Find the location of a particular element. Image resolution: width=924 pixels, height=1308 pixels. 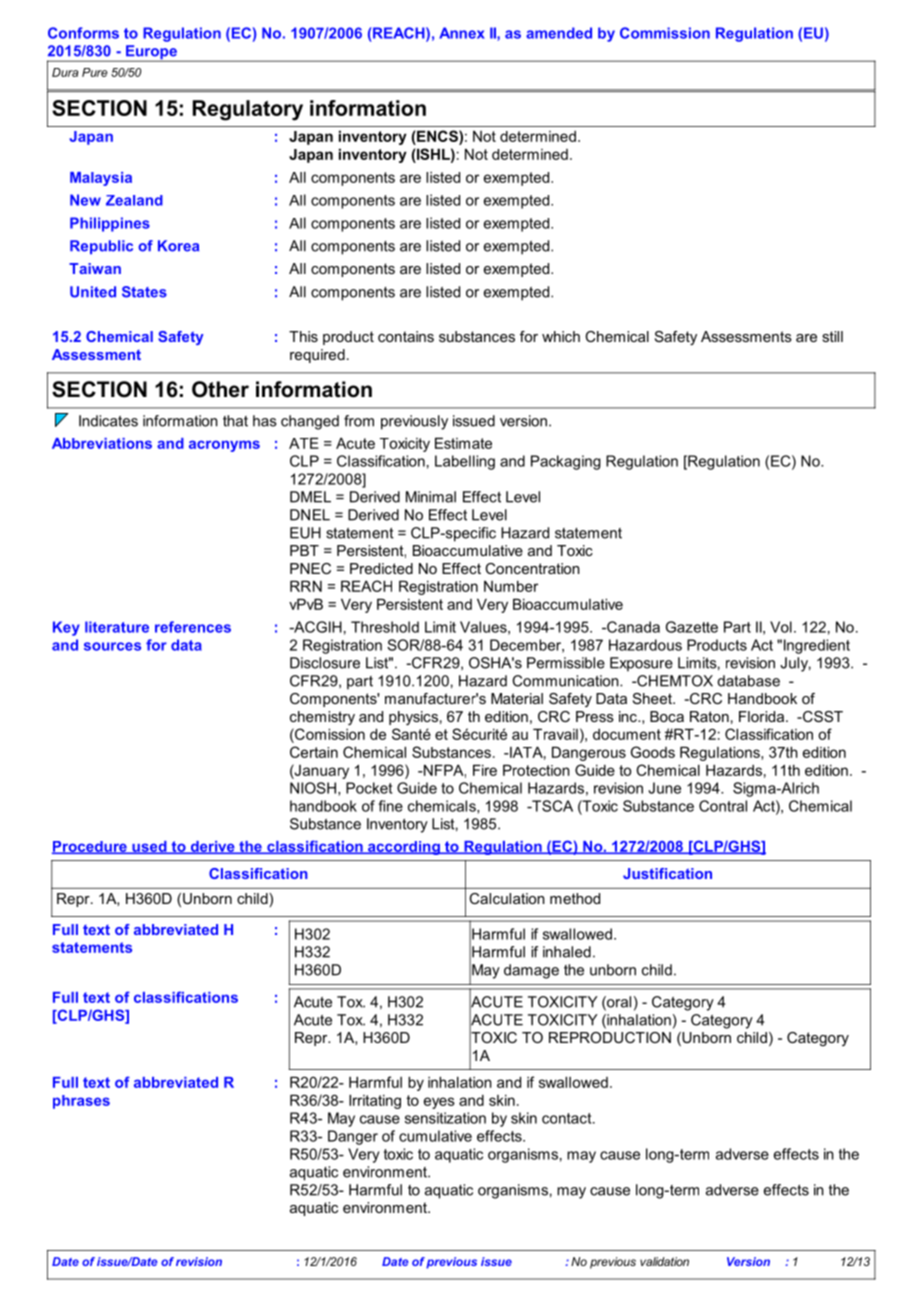

references is located at coordinates (193, 627).
